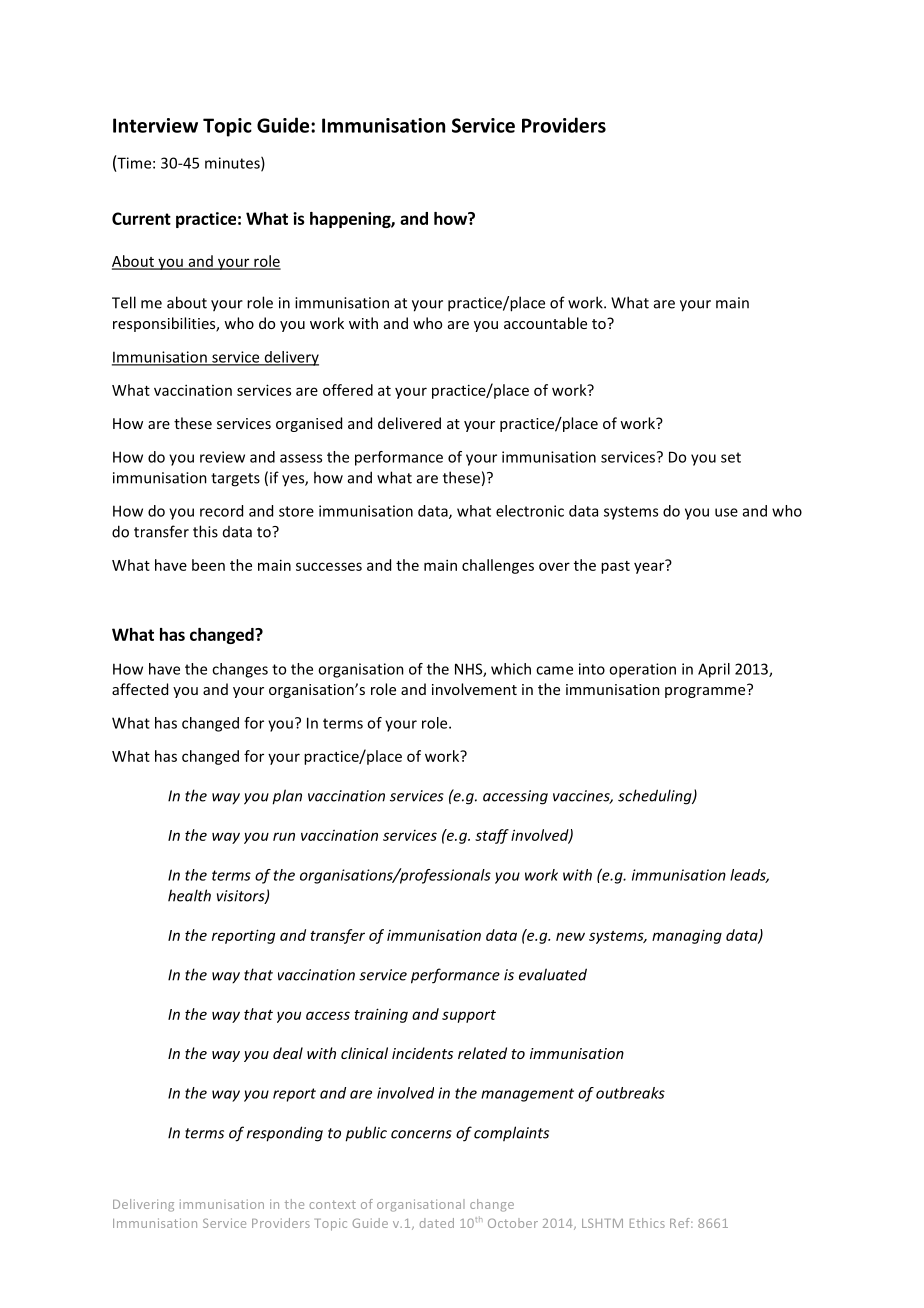 The image size is (924, 1308). I want to click on plan, so click(287, 797).
